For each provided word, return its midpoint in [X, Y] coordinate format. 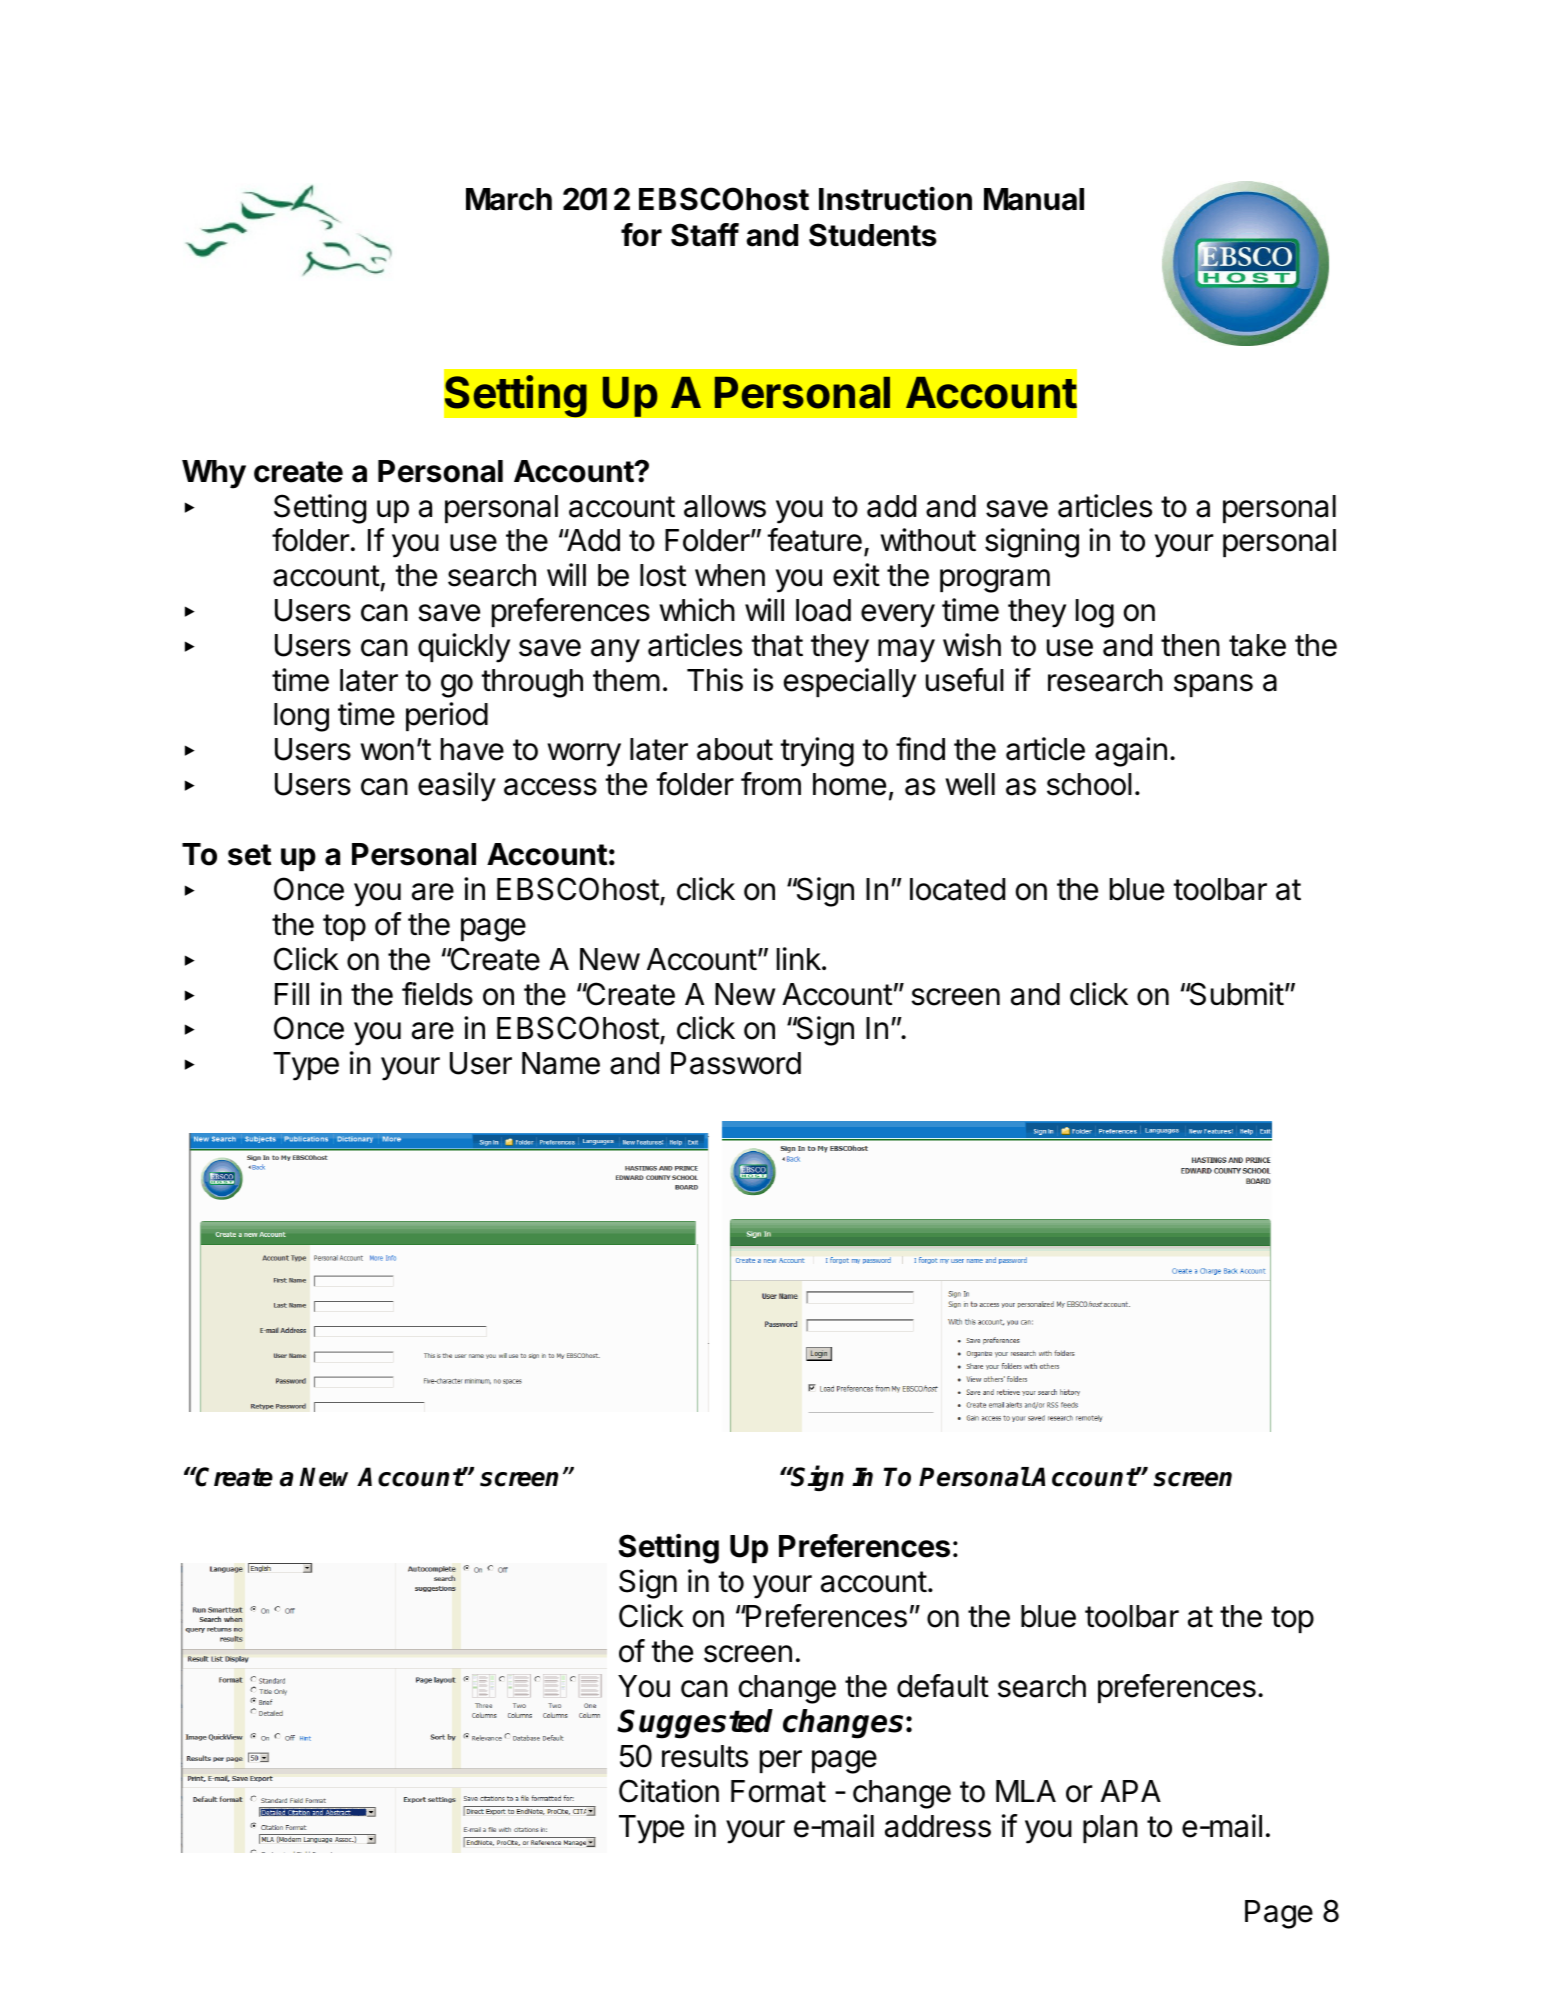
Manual [1034, 199]
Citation [669, 1791]
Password [736, 1063]
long [301, 717]
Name [561, 1063]
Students [873, 235]
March [509, 199]
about [735, 749]
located [957, 889]
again [1131, 752]
